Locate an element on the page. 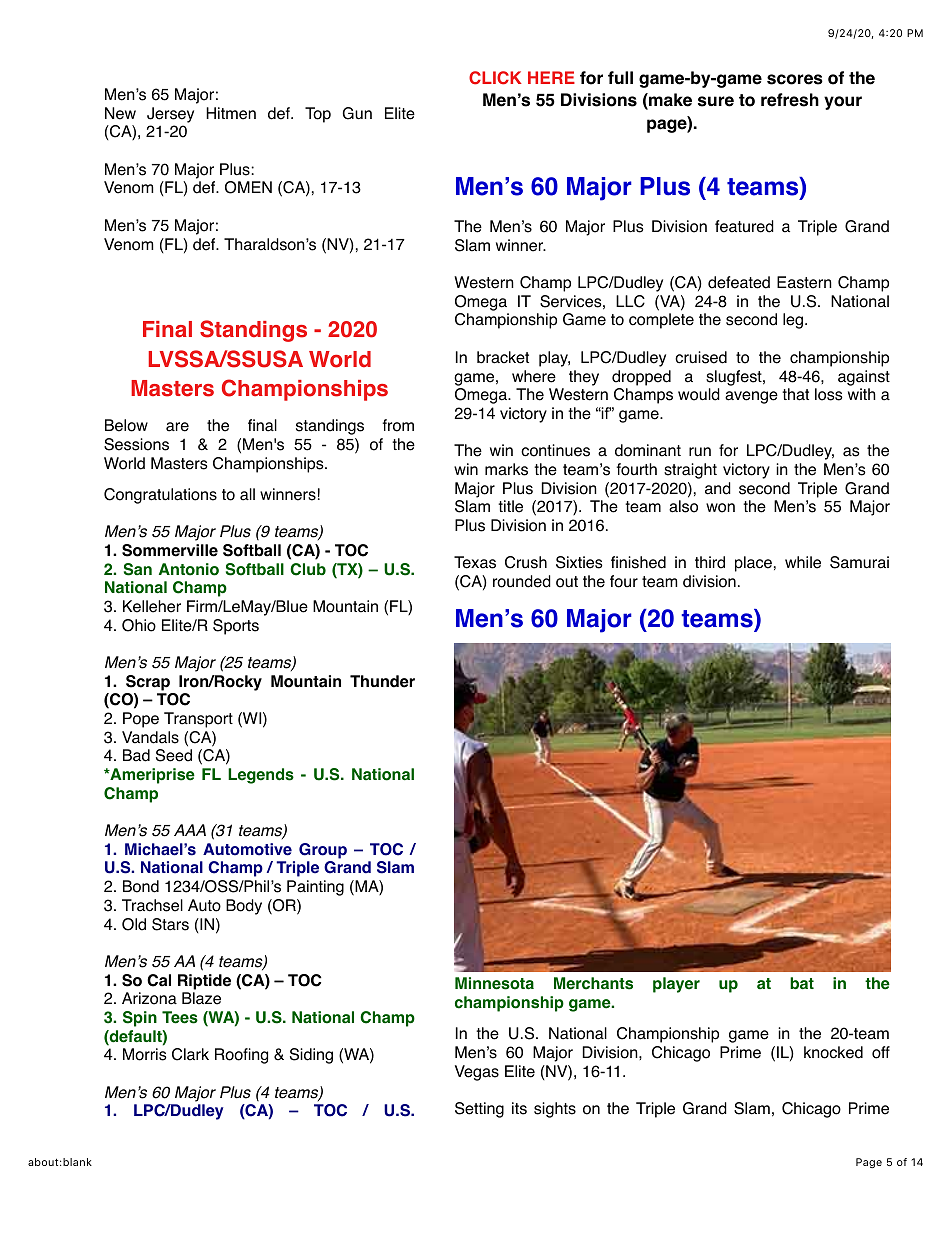  Hitmen is located at coordinates (231, 113).
